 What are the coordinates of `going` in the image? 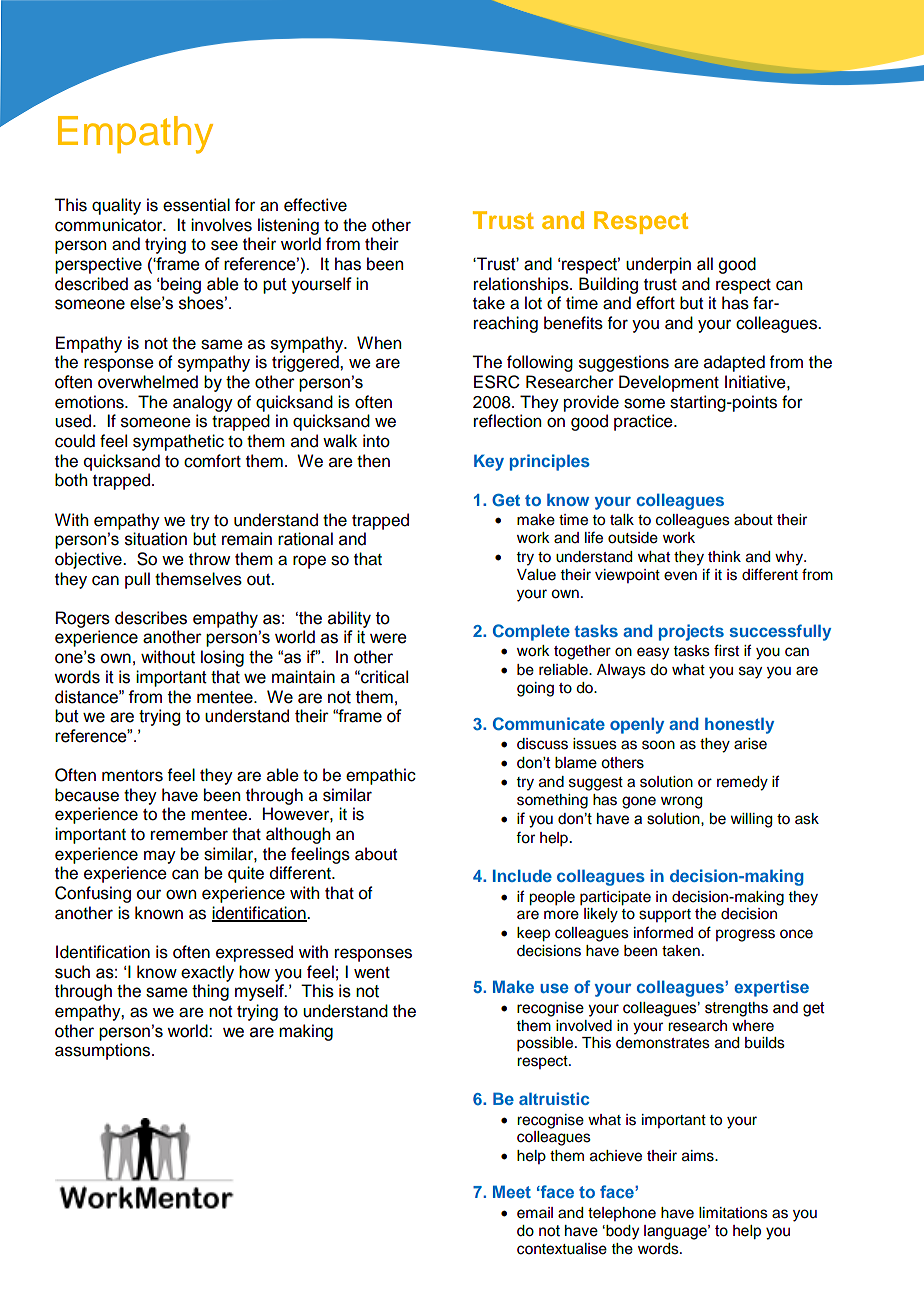 It's located at (535, 689).
